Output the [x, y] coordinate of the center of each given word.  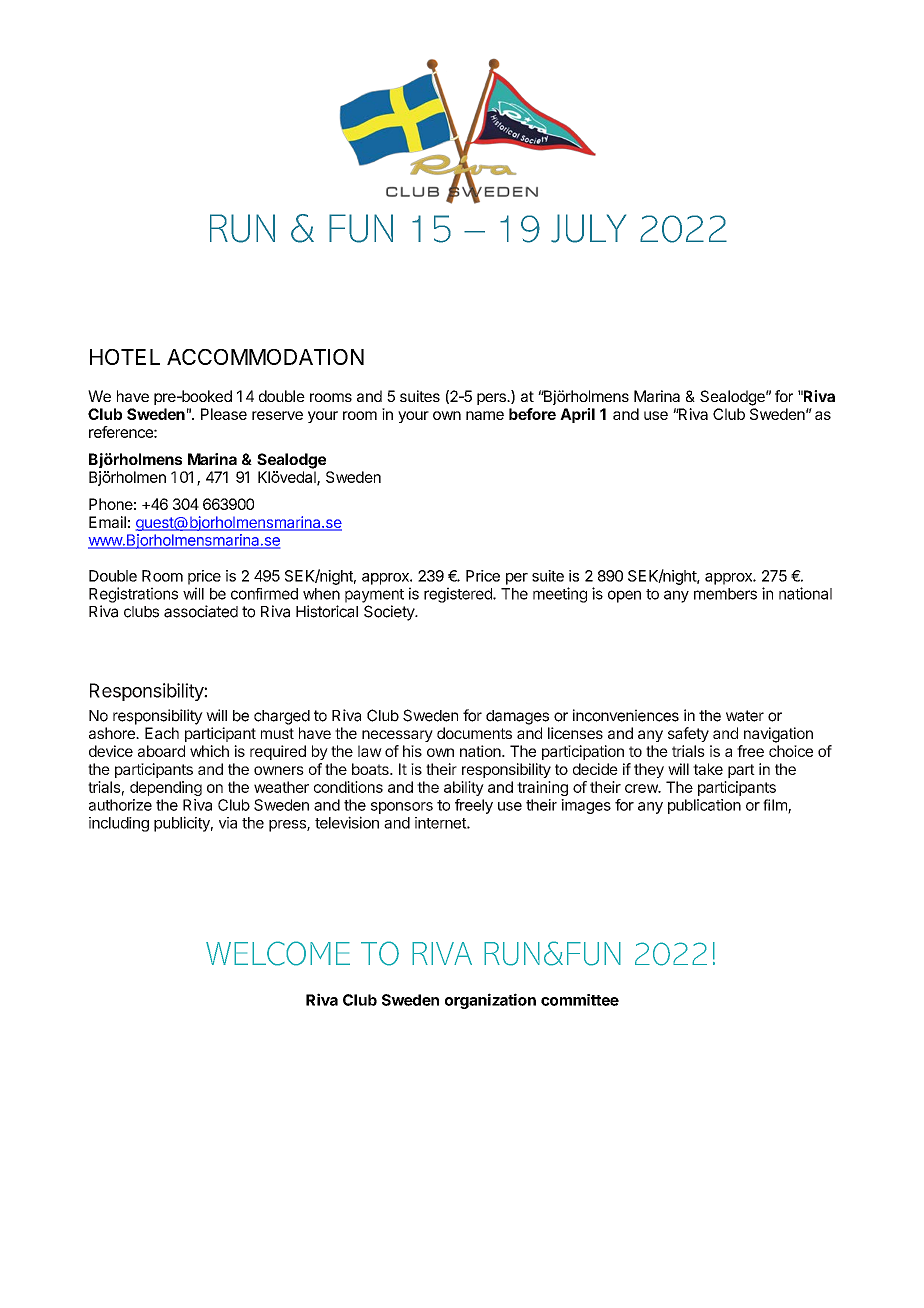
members [725, 594]
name [485, 415]
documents [474, 733]
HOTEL [125, 357]
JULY [588, 228]
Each [162, 733]
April [577, 415]
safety [688, 734]
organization [490, 1001]
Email [107, 522]
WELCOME [278, 953]
